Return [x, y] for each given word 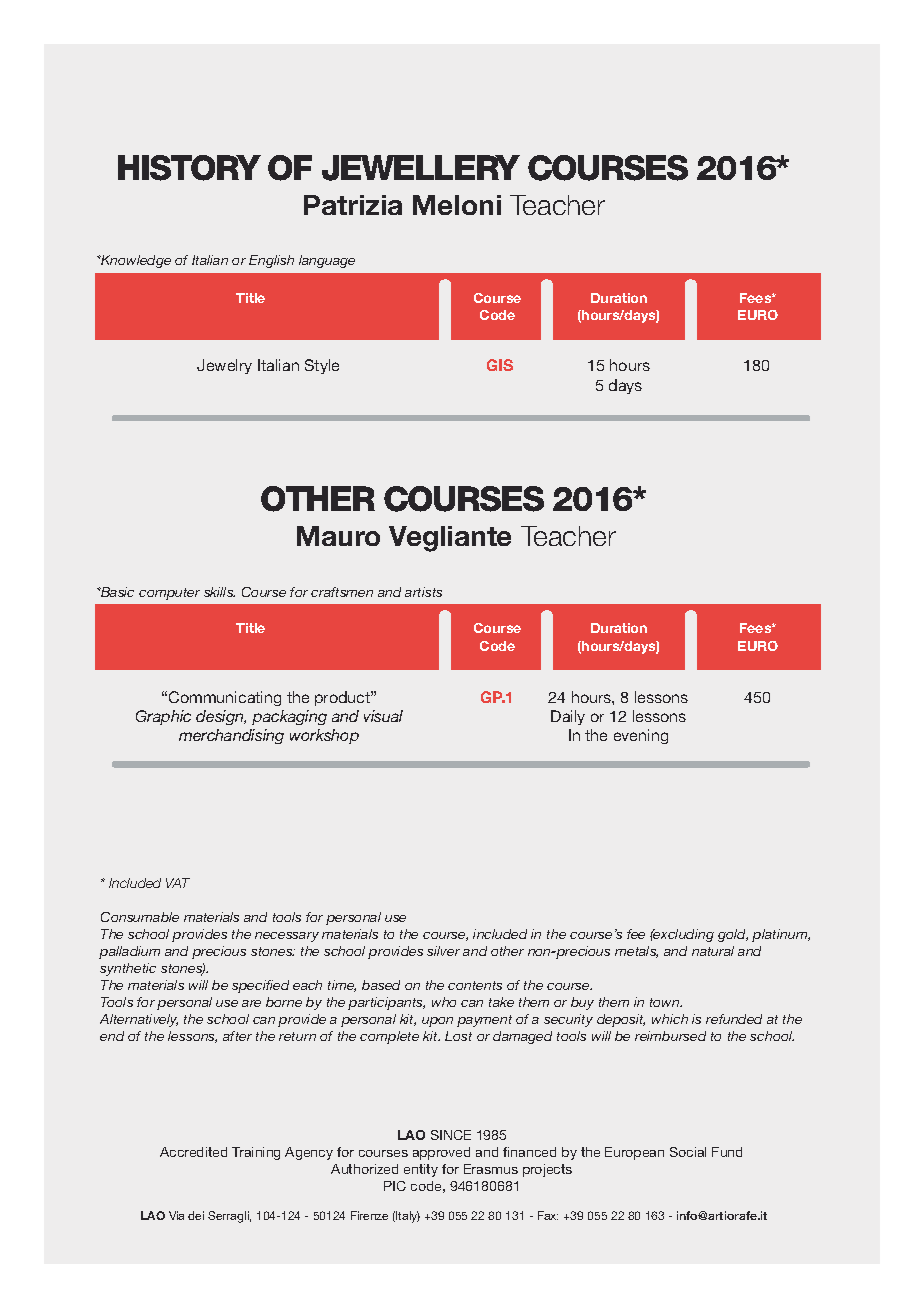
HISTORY [189, 168]
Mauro [338, 536]
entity [421, 1170]
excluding [683, 935]
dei [196, 1215]
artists [423, 592]
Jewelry [224, 366]
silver [443, 951]
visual [383, 716]
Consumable [140, 917]
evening [641, 736]
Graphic [163, 717]
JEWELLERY [421, 168]
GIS [500, 365]
